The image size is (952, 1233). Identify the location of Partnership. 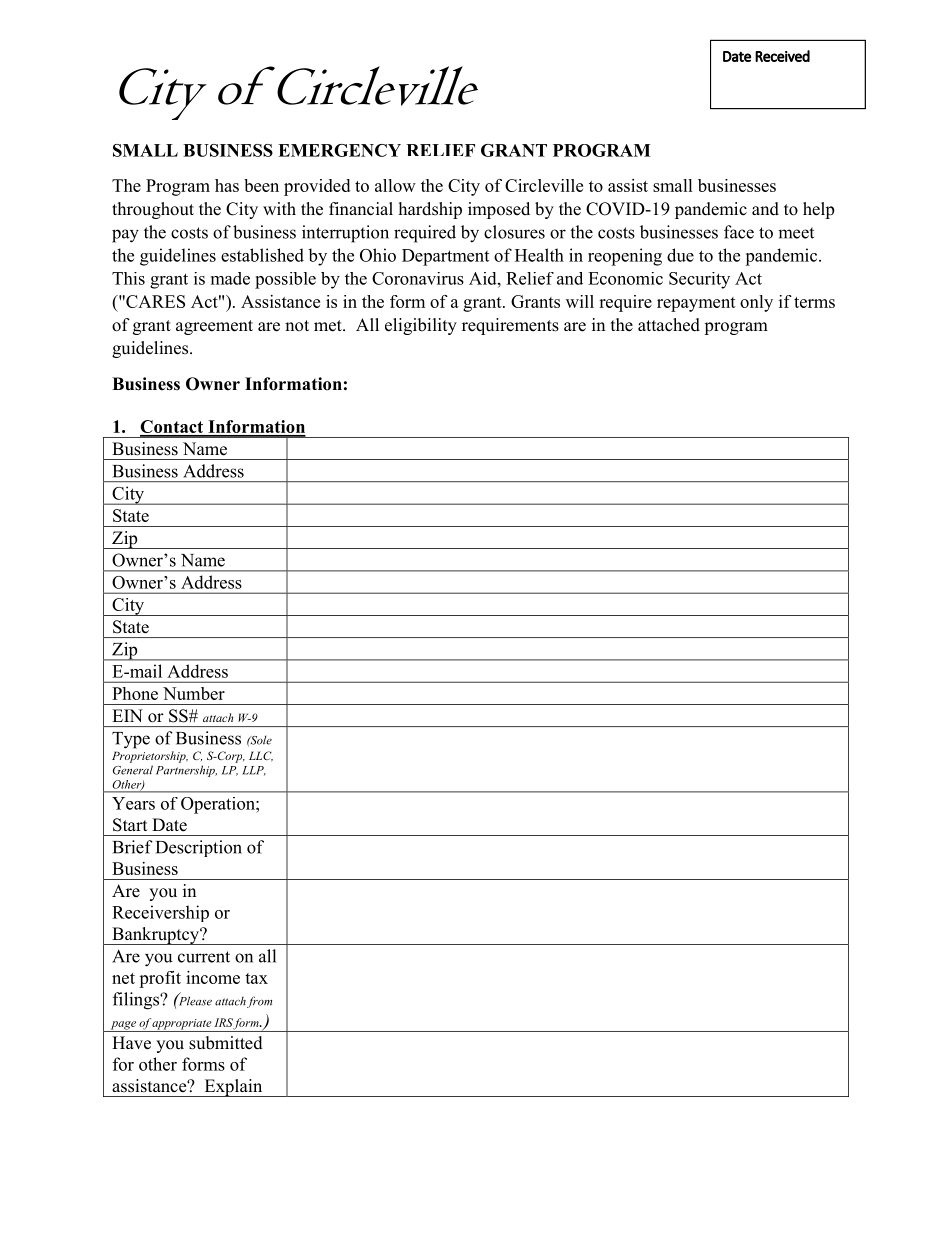
(186, 771).
